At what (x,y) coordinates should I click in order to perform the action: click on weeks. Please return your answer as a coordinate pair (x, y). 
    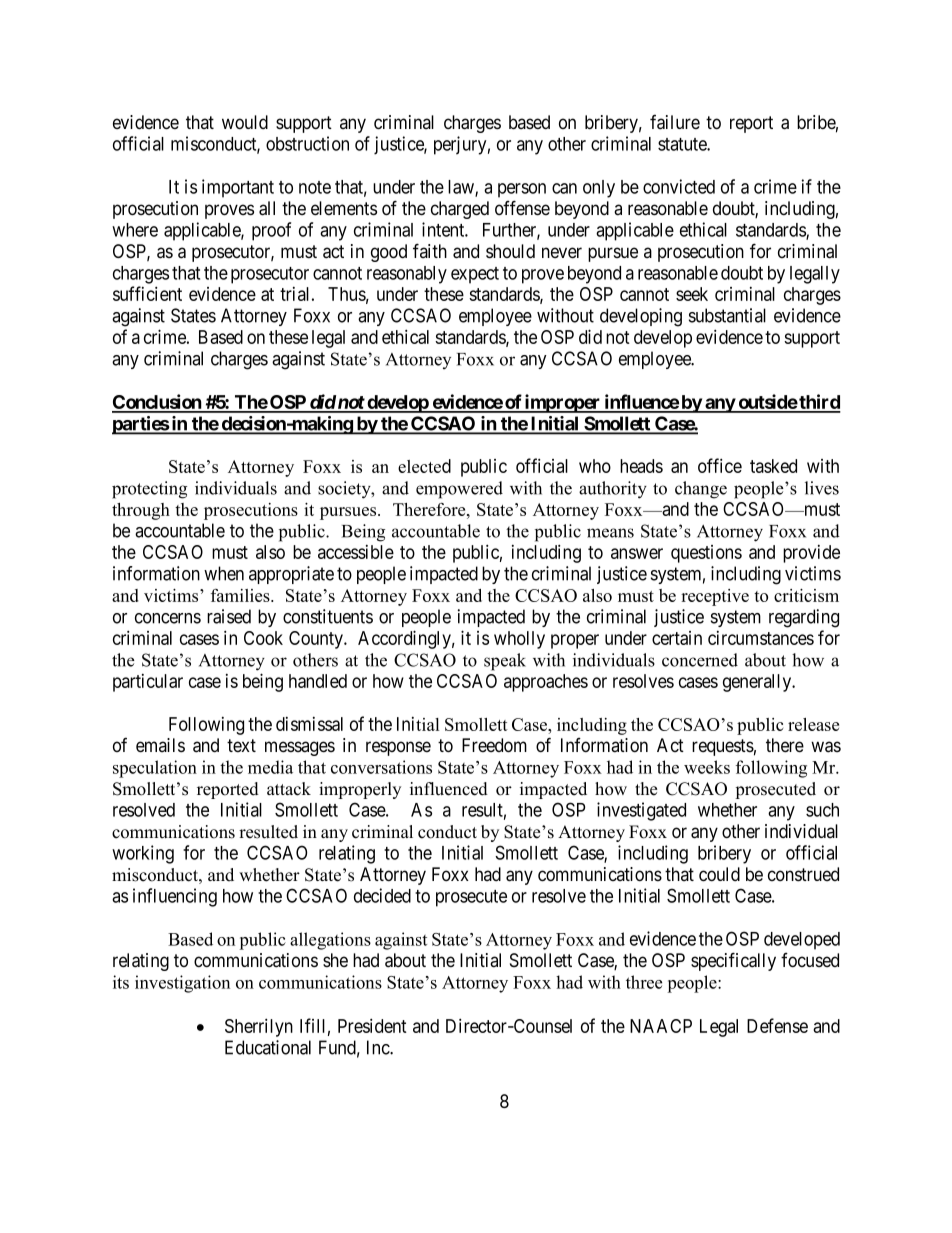
    Looking at the image, I should click on (707, 767).
